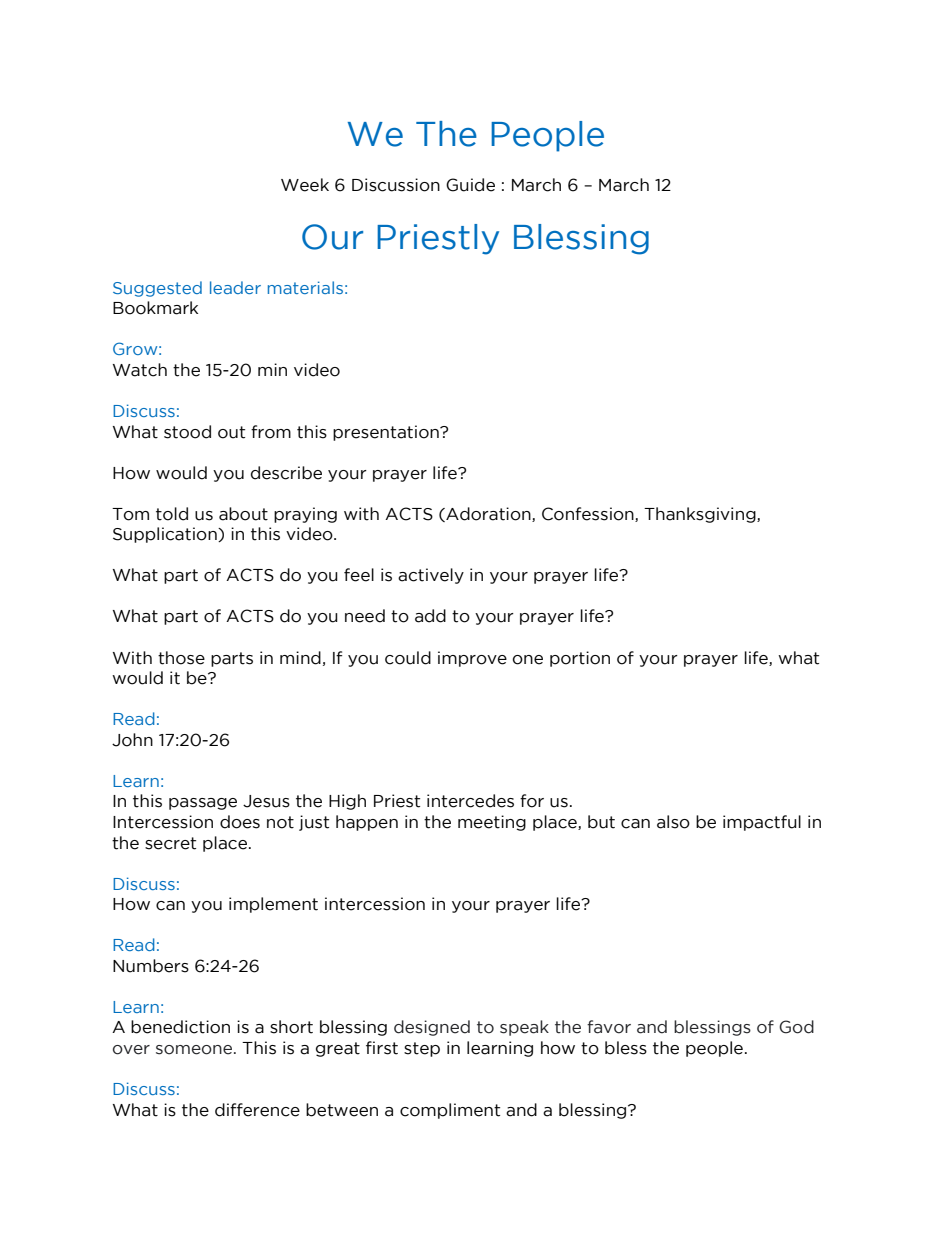  I want to click on Thanksgiving, so click(701, 515).
